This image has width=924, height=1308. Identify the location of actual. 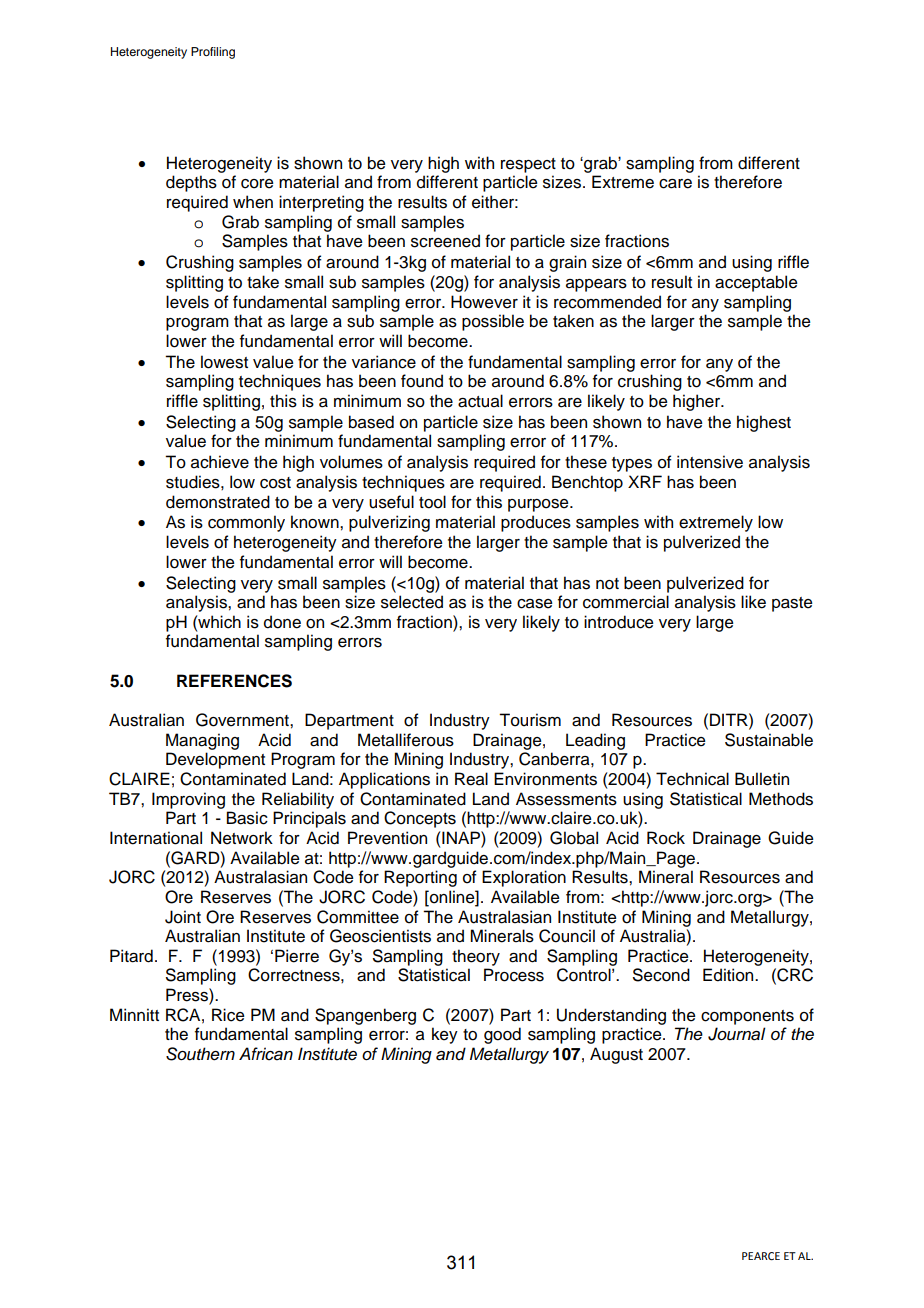
(480, 401).
